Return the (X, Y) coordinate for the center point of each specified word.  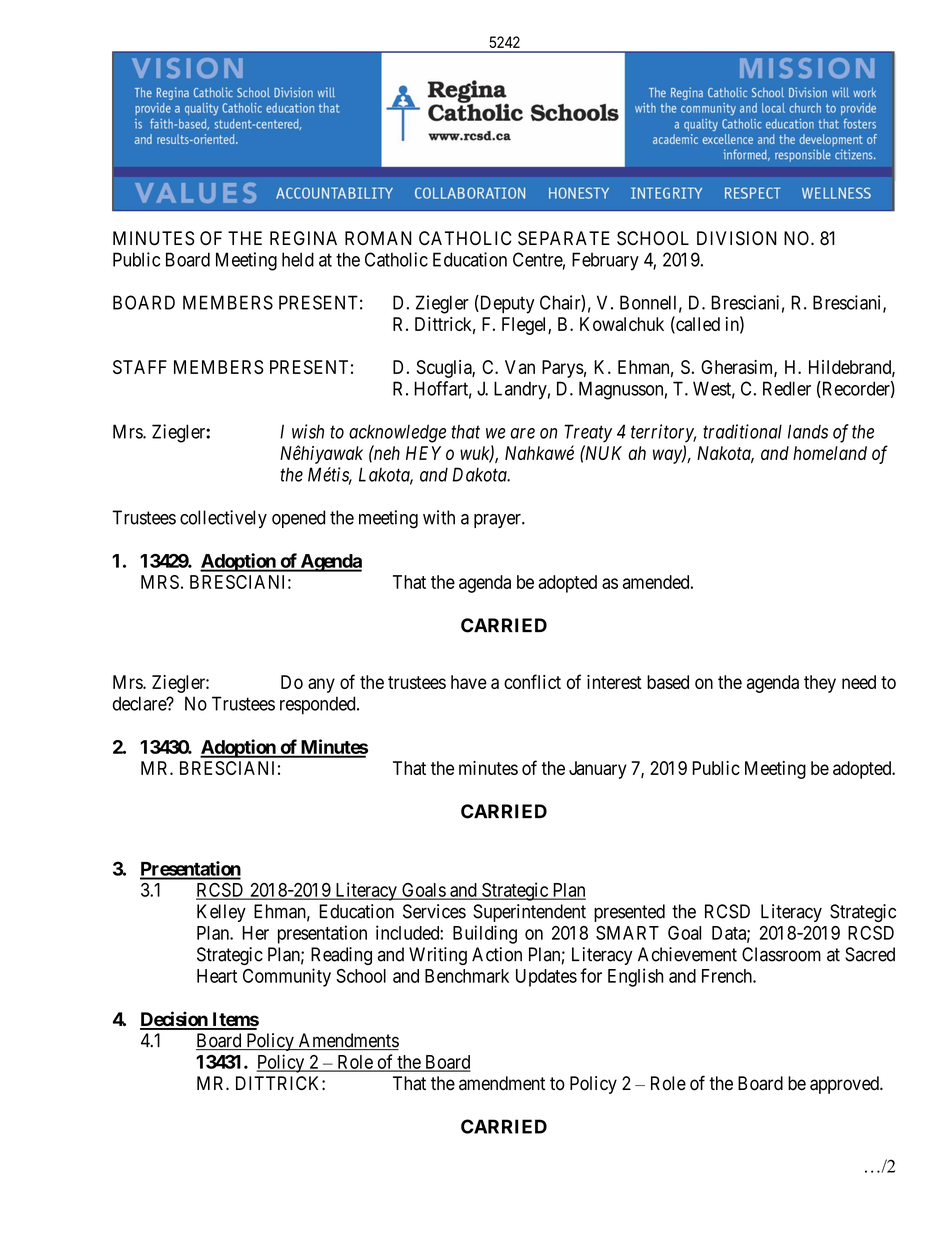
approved (845, 1085)
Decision (174, 1020)
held (298, 259)
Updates (546, 978)
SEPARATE (564, 238)
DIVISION (737, 238)
